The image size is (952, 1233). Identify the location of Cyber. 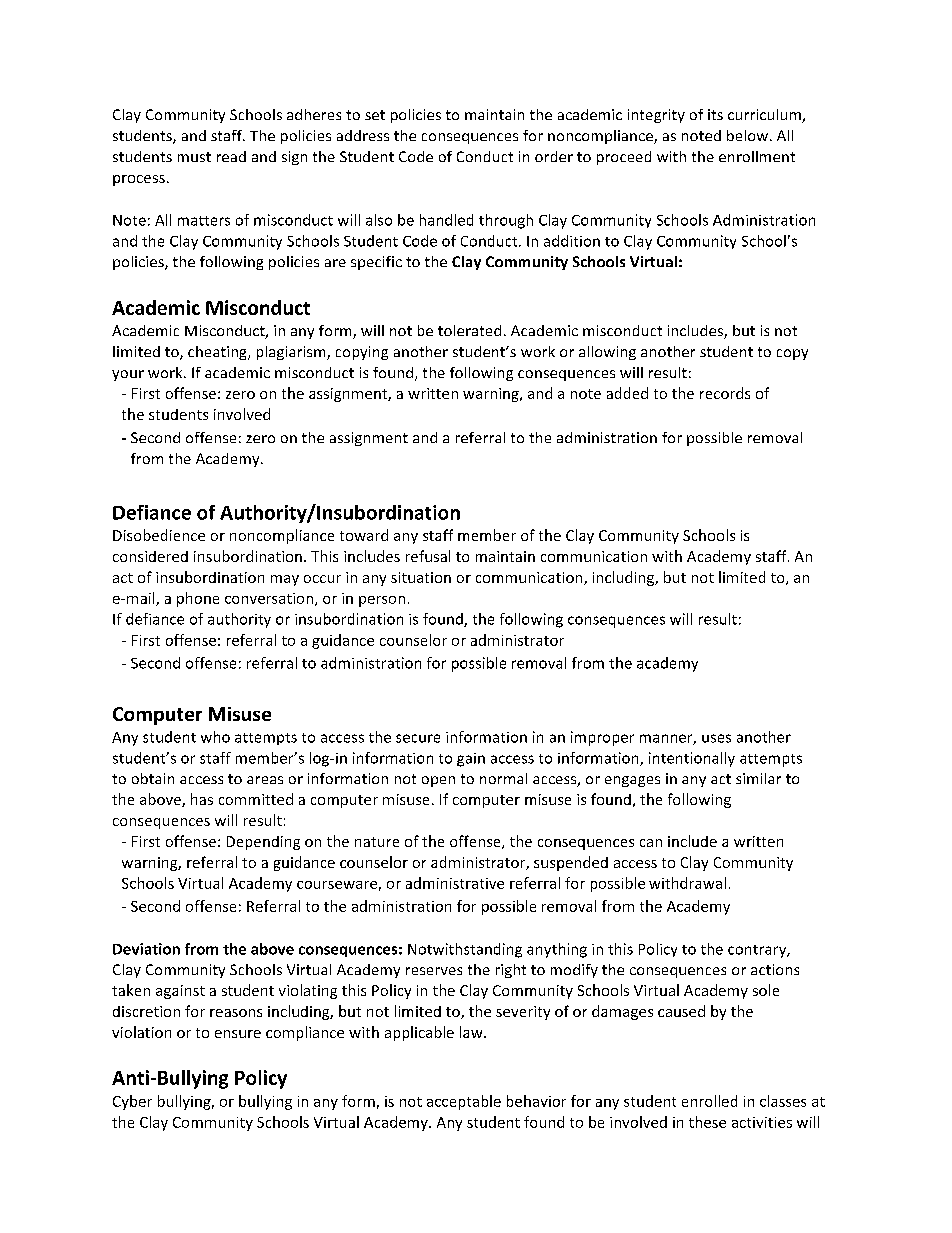
(132, 1102).
